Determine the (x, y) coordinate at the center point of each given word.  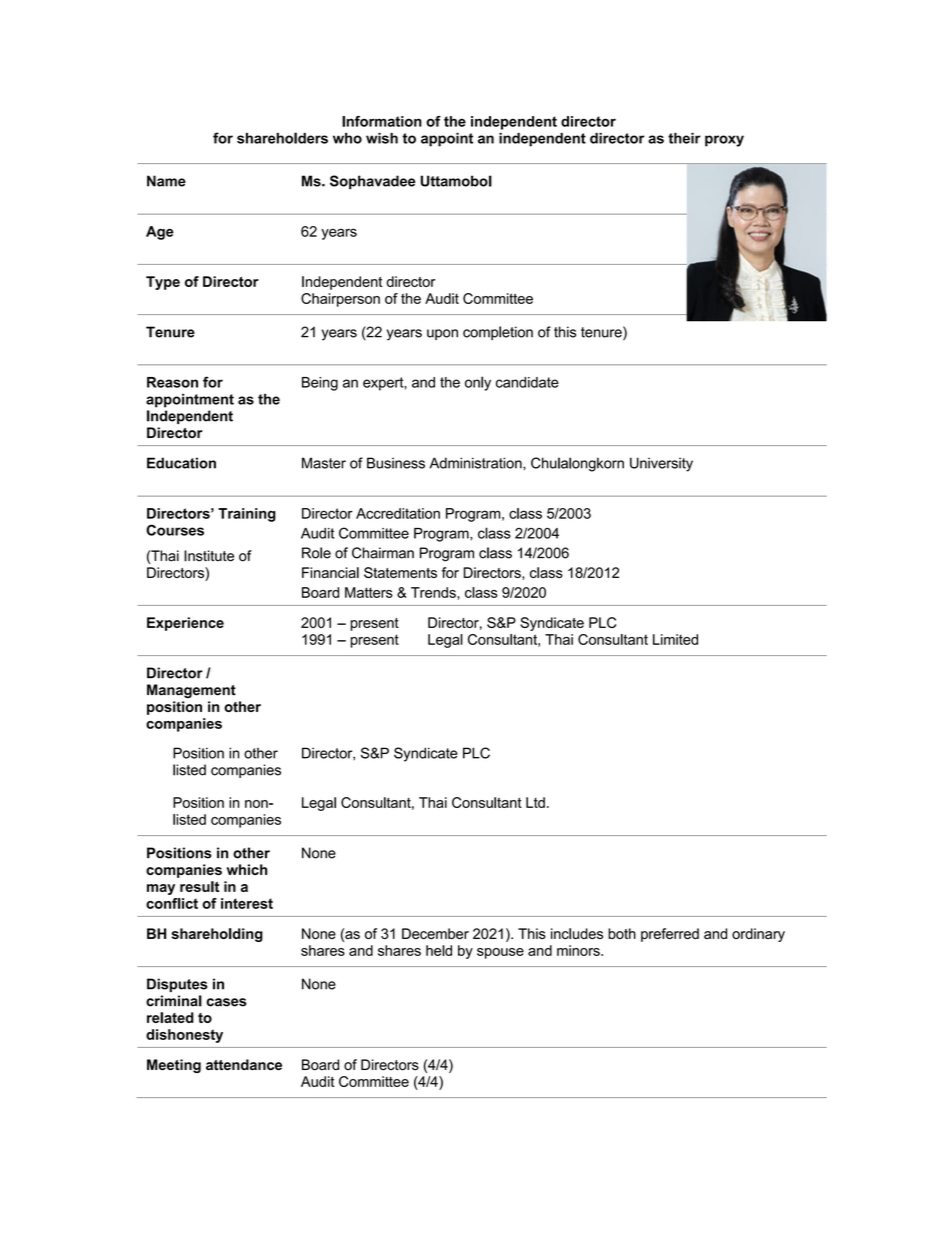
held (439, 950)
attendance (244, 1064)
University (661, 464)
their (684, 138)
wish (382, 138)
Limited (675, 639)
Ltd (535, 802)
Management (191, 691)
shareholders (282, 138)
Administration (477, 463)
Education (181, 463)
